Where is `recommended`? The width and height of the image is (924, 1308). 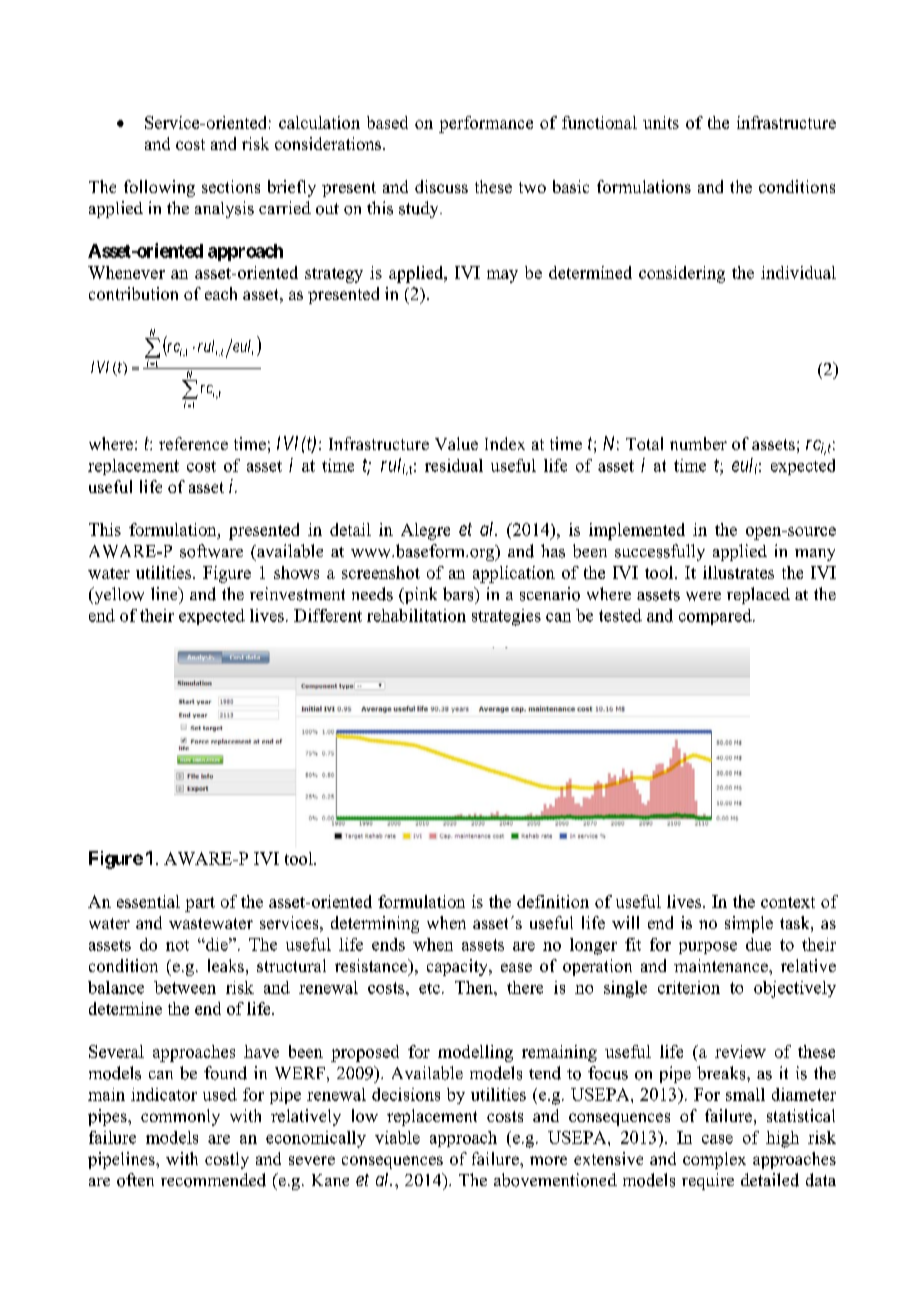
recommended is located at coordinates (213, 1180).
